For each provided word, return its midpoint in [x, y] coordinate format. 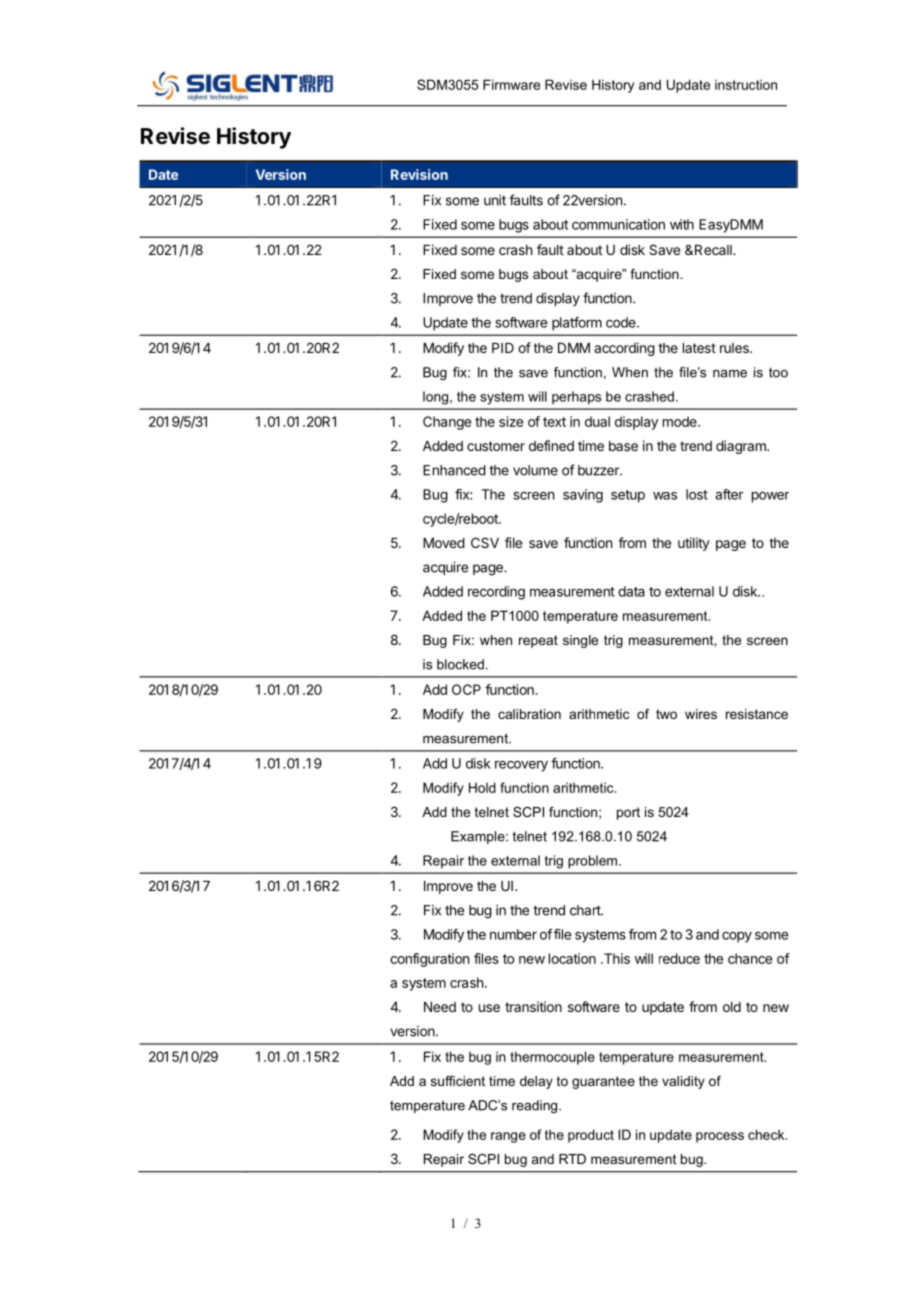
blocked [460, 664]
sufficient [458, 1081]
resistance [757, 714]
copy [737, 937]
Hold [482, 787]
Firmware [511, 84]
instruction [746, 85]
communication [618, 224]
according [624, 349]
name [730, 374]
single [580, 641]
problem [594, 862]
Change [447, 423]
